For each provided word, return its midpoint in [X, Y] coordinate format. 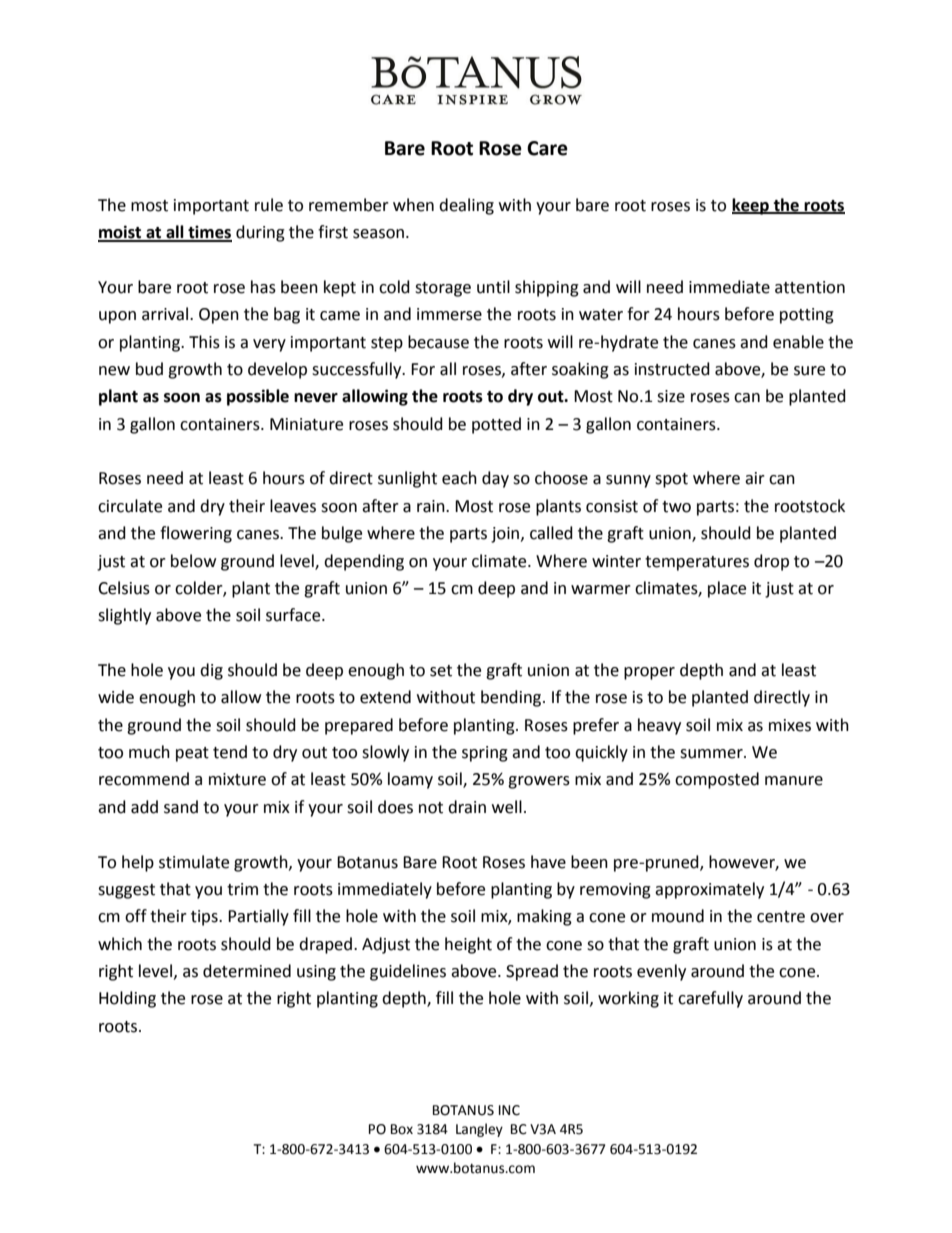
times [209, 233]
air [755, 478]
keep [751, 206]
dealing [466, 206]
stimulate [194, 862]
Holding [127, 999]
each [459, 478]
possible [258, 397]
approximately [709, 890]
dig [211, 671]
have [548, 862]
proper [649, 673]
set [441, 671]
